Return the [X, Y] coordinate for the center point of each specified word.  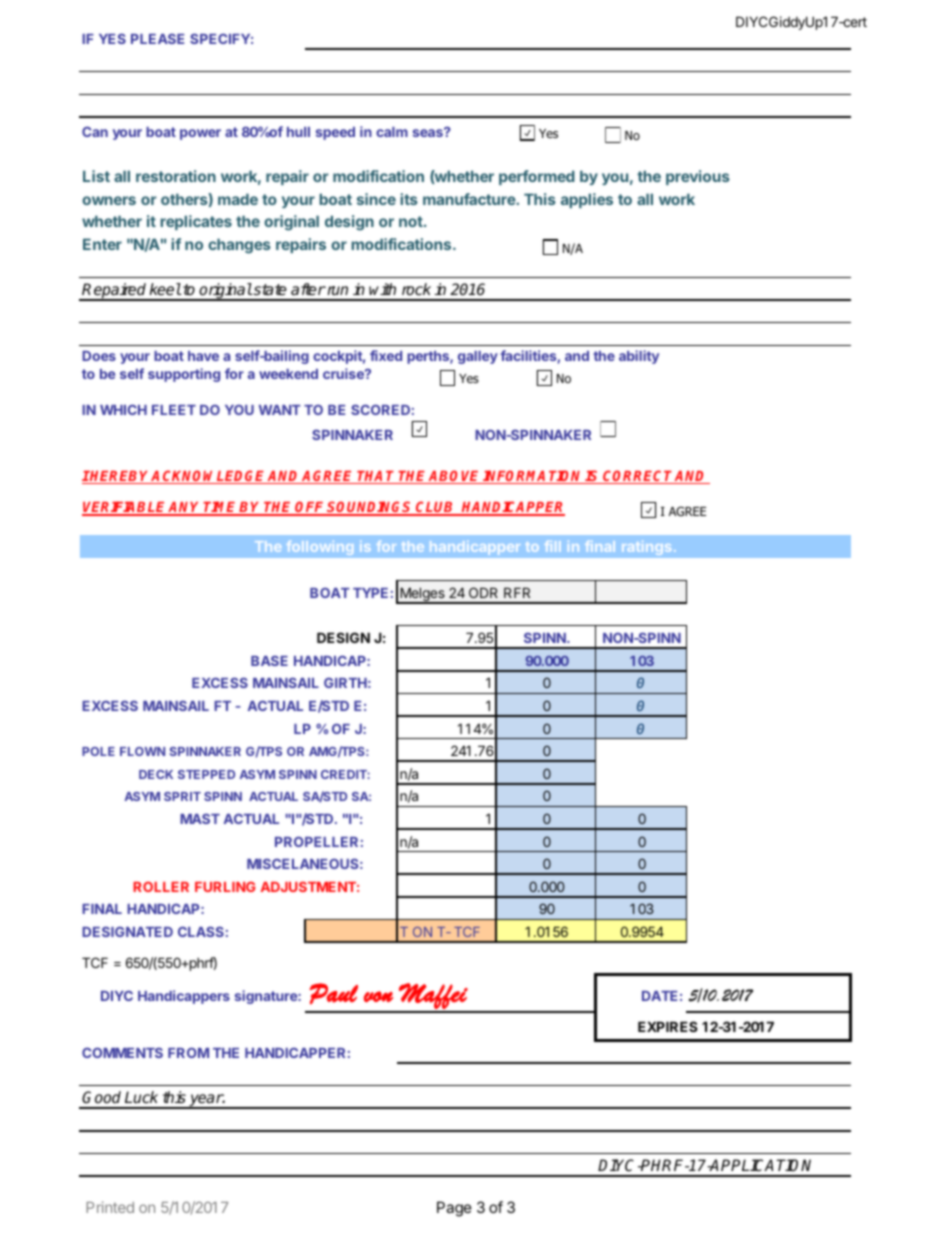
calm [392, 132]
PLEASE [157, 39]
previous [698, 177]
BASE [269, 661]
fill [553, 546]
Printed [110, 1207]
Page [454, 1209]
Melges [422, 595]
